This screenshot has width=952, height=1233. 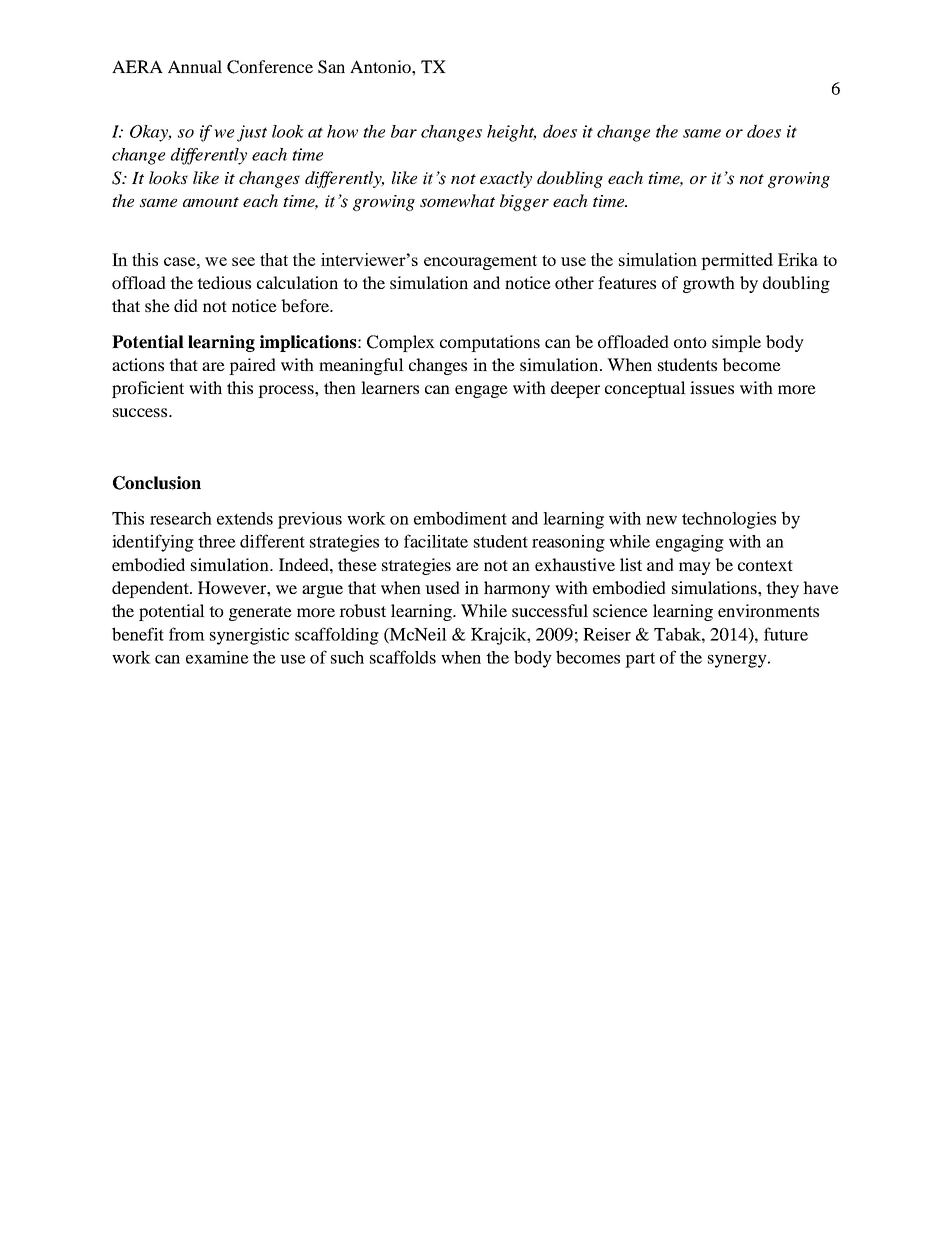 I want to click on Antonio, so click(x=381, y=66).
